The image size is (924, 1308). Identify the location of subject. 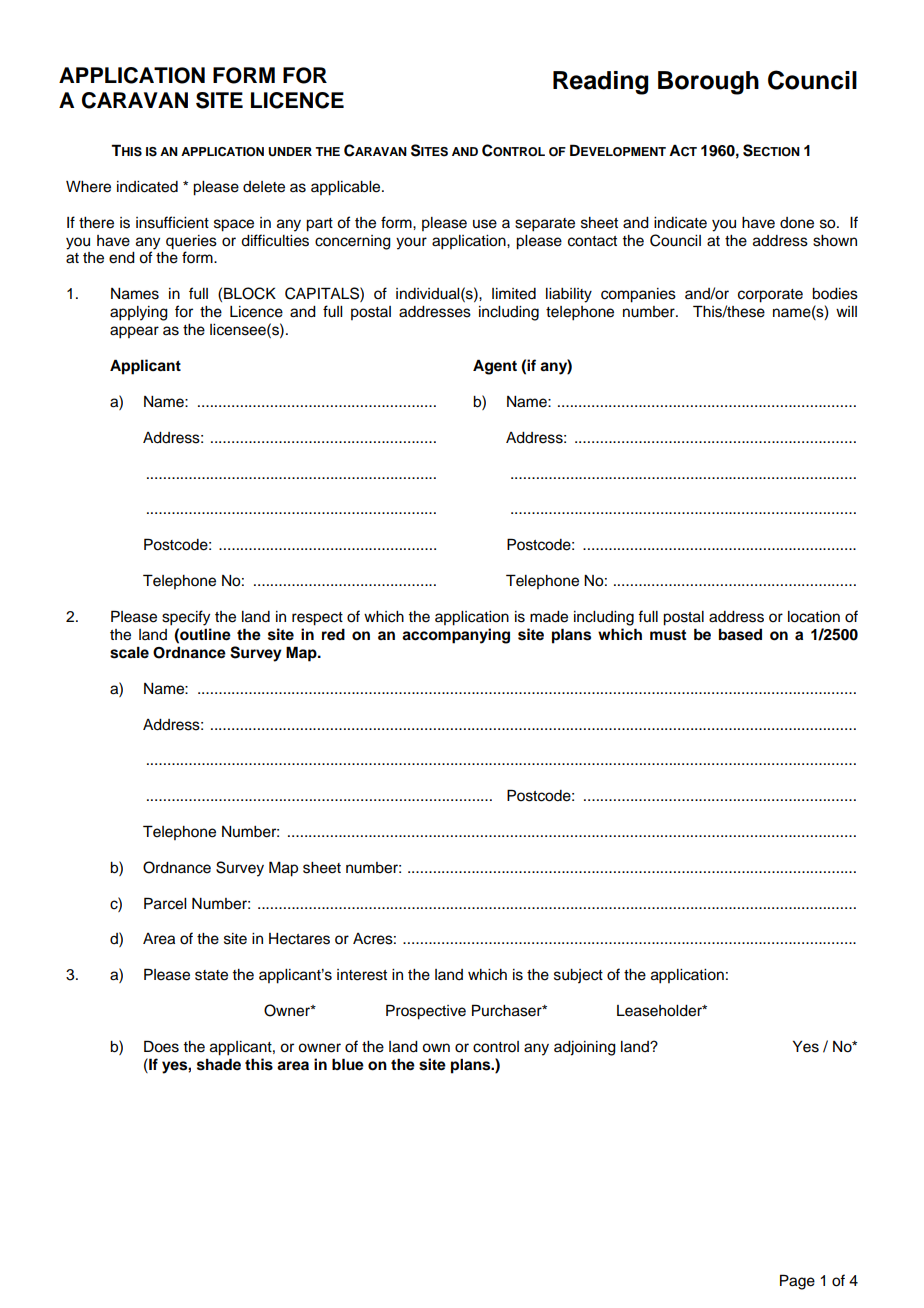
(578, 976).
